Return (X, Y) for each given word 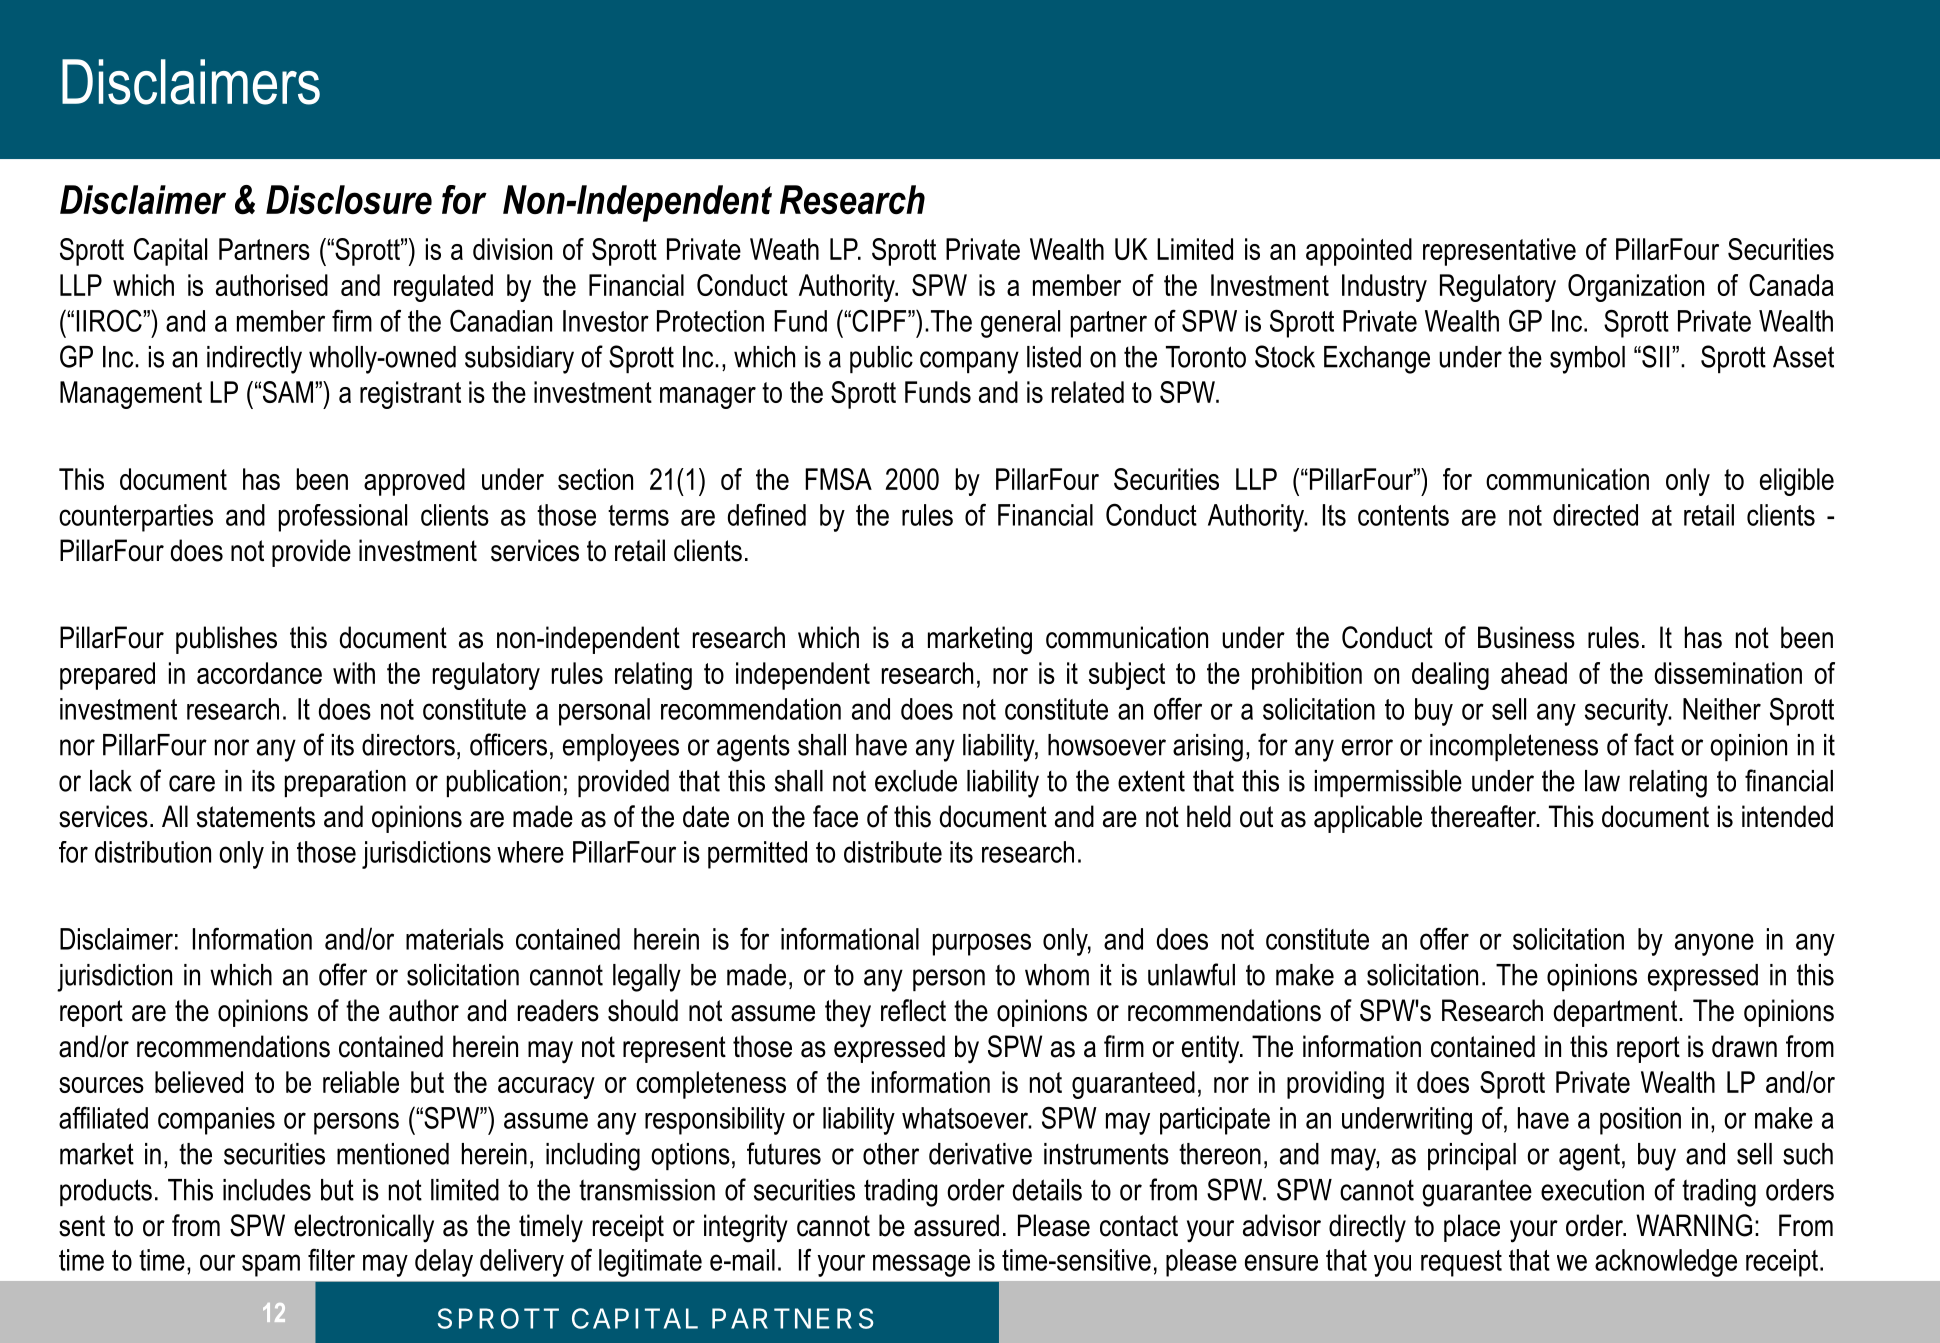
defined (767, 514)
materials (455, 939)
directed (1595, 515)
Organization (1636, 288)
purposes (982, 944)
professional (343, 518)
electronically (364, 1228)
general (1020, 324)
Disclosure (349, 200)
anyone (1714, 944)
